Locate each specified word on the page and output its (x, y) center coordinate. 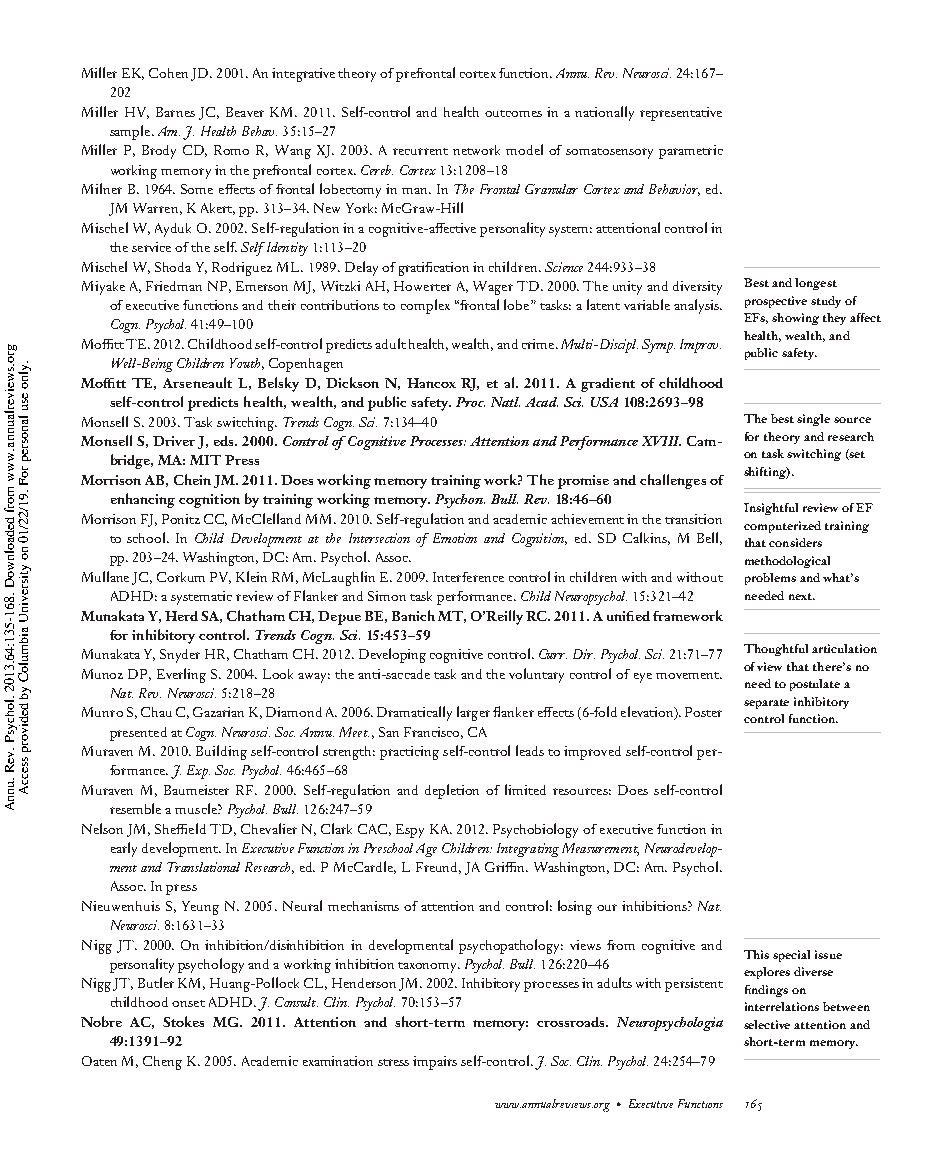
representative (681, 114)
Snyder (180, 656)
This (756, 954)
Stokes (183, 1021)
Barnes (175, 112)
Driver (174, 441)
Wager (493, 288)
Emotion (455, 538)
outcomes (513, 113)
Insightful (771, 509)
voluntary (536, 675)
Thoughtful (776, 650)
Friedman (174, 286)
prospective (776, 302)
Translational (203, 867)
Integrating (528, 850)
